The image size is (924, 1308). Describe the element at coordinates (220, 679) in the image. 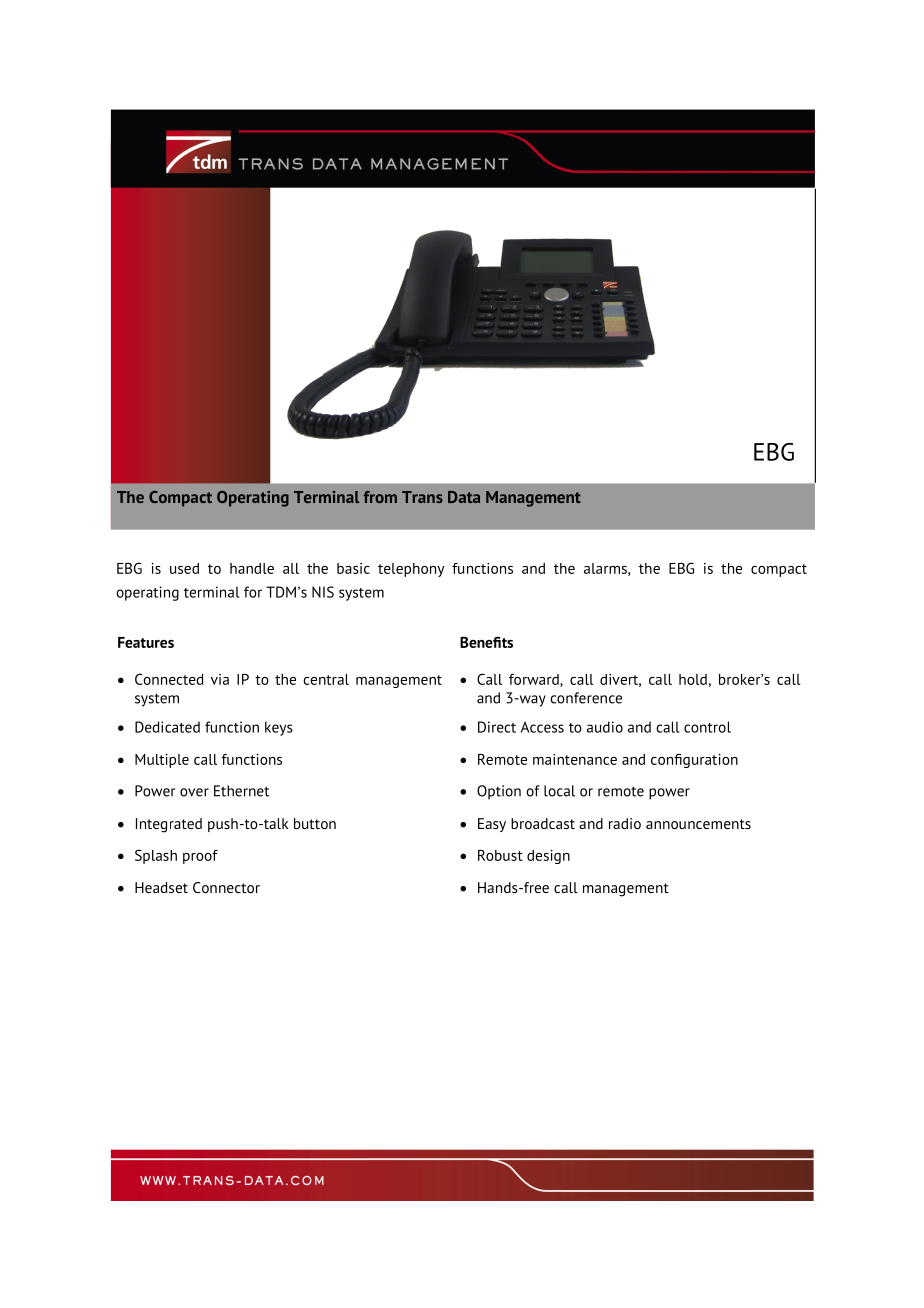

I see `via` at that location.
